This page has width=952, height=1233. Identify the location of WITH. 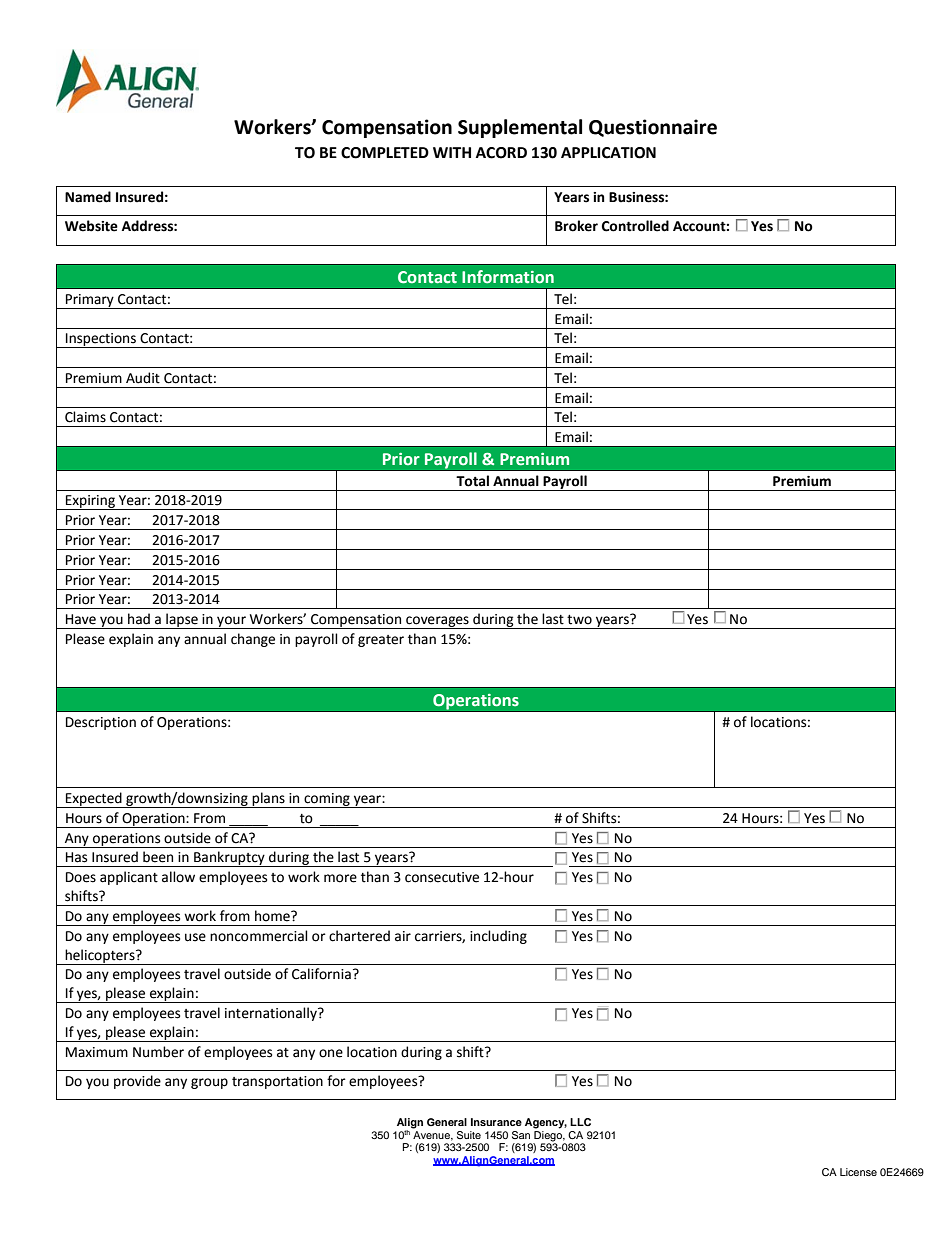
(452, 152).
